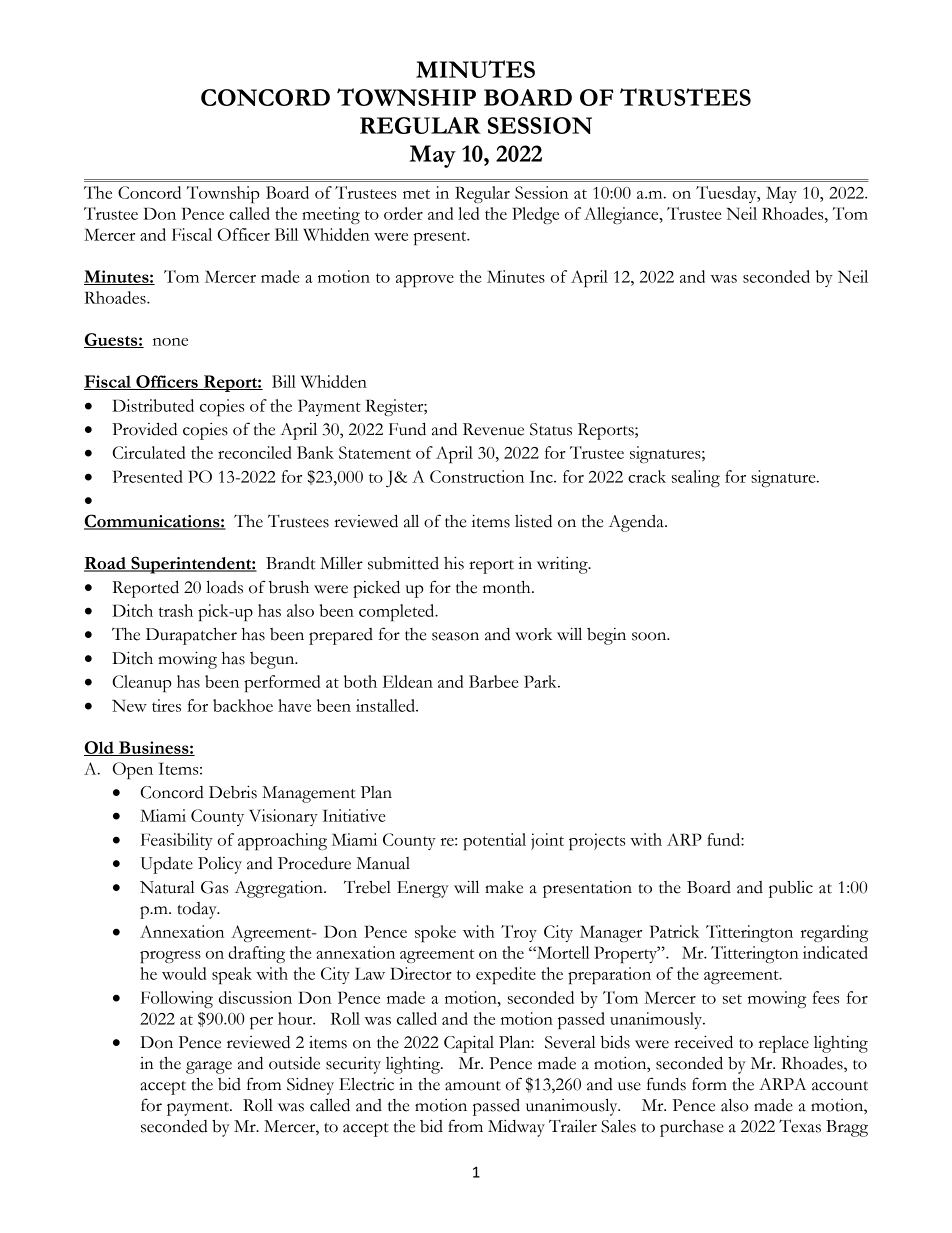 The image size is (952, 1233). What do you see at coordinates (622, 215) in the image?
I see `Allegiance` at bounding box center [622, 215].
